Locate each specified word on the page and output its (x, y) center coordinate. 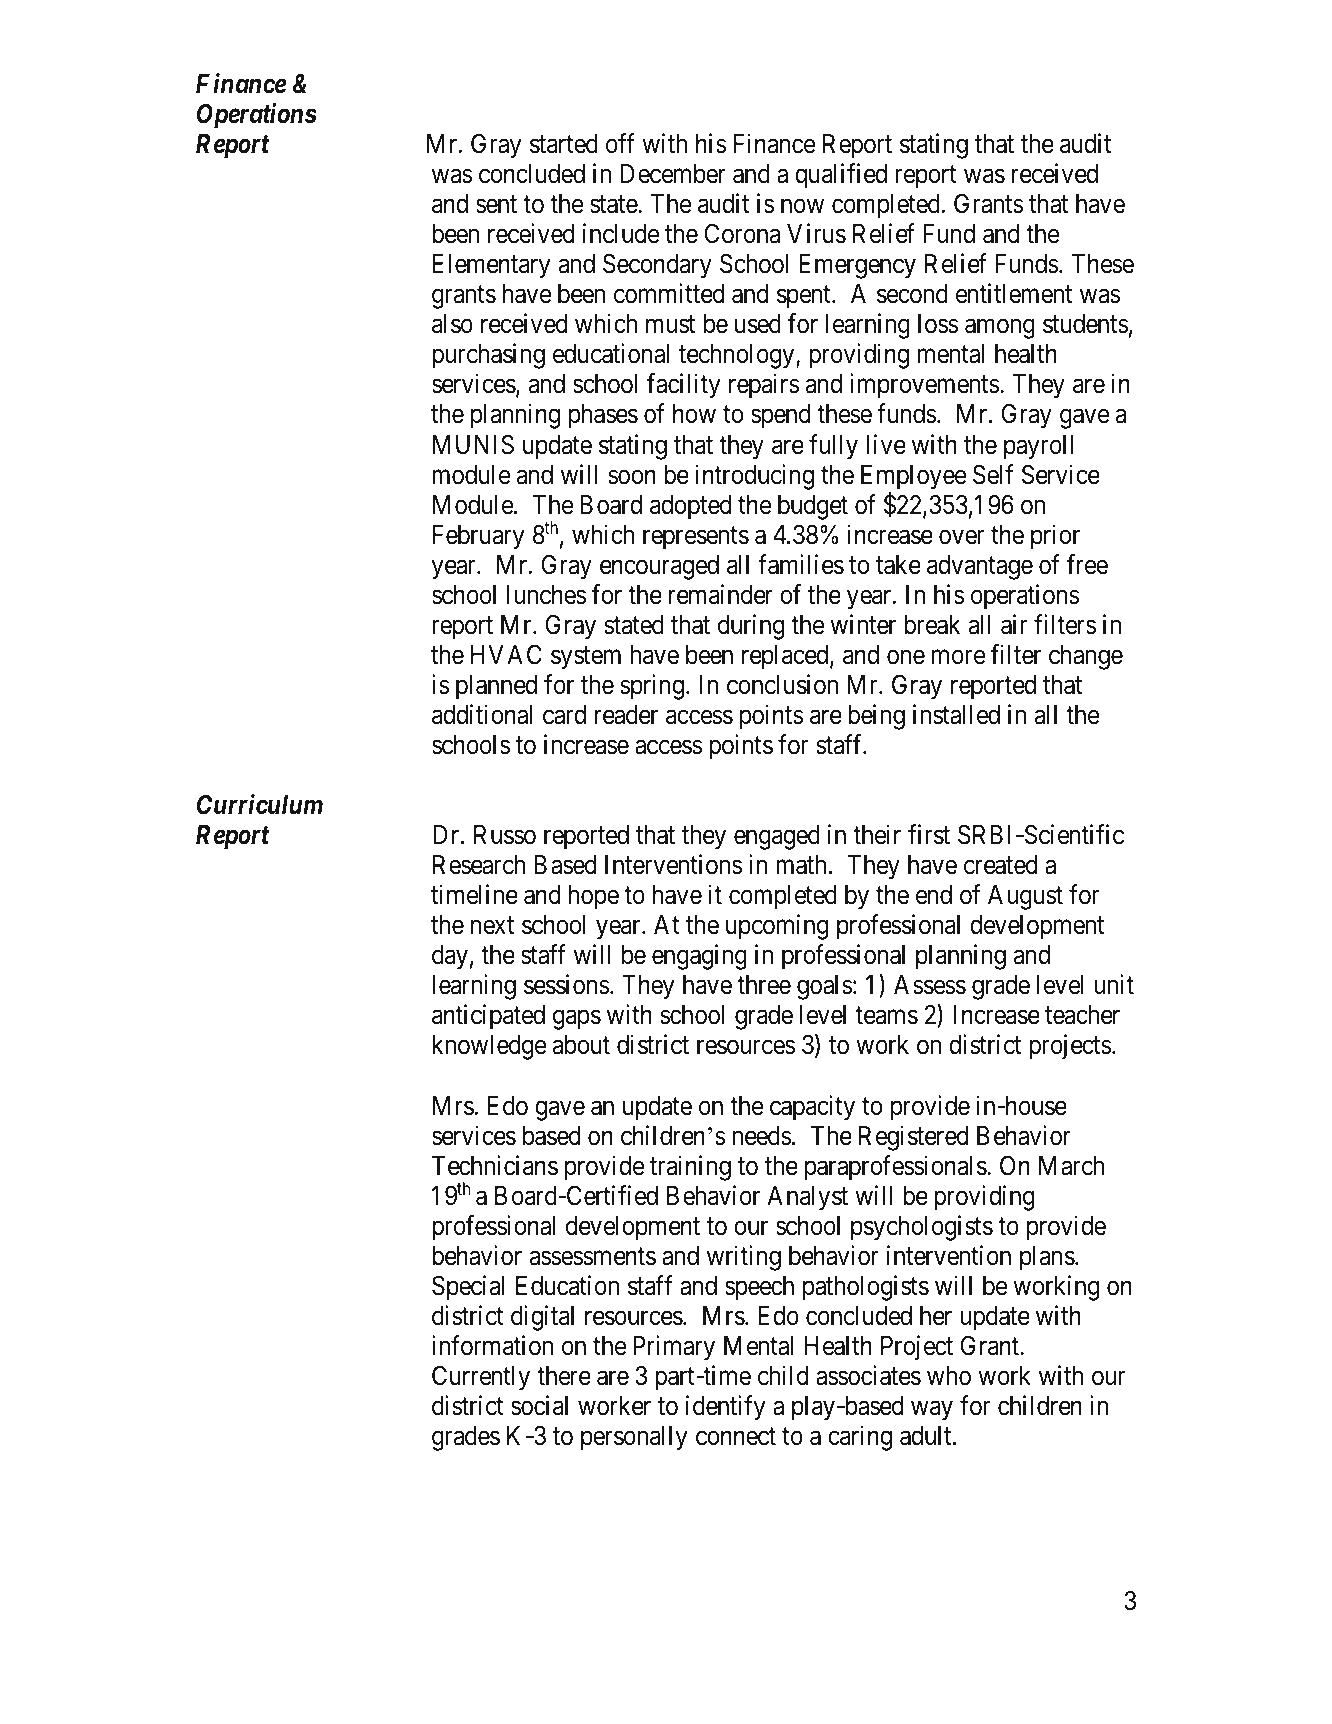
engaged (777, 837)
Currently (481, 1378)
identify (725, 1408)
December (673, 174)
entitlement (1014, 294)
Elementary (491, 266)
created (1000, 865)
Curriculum (260, 804)
